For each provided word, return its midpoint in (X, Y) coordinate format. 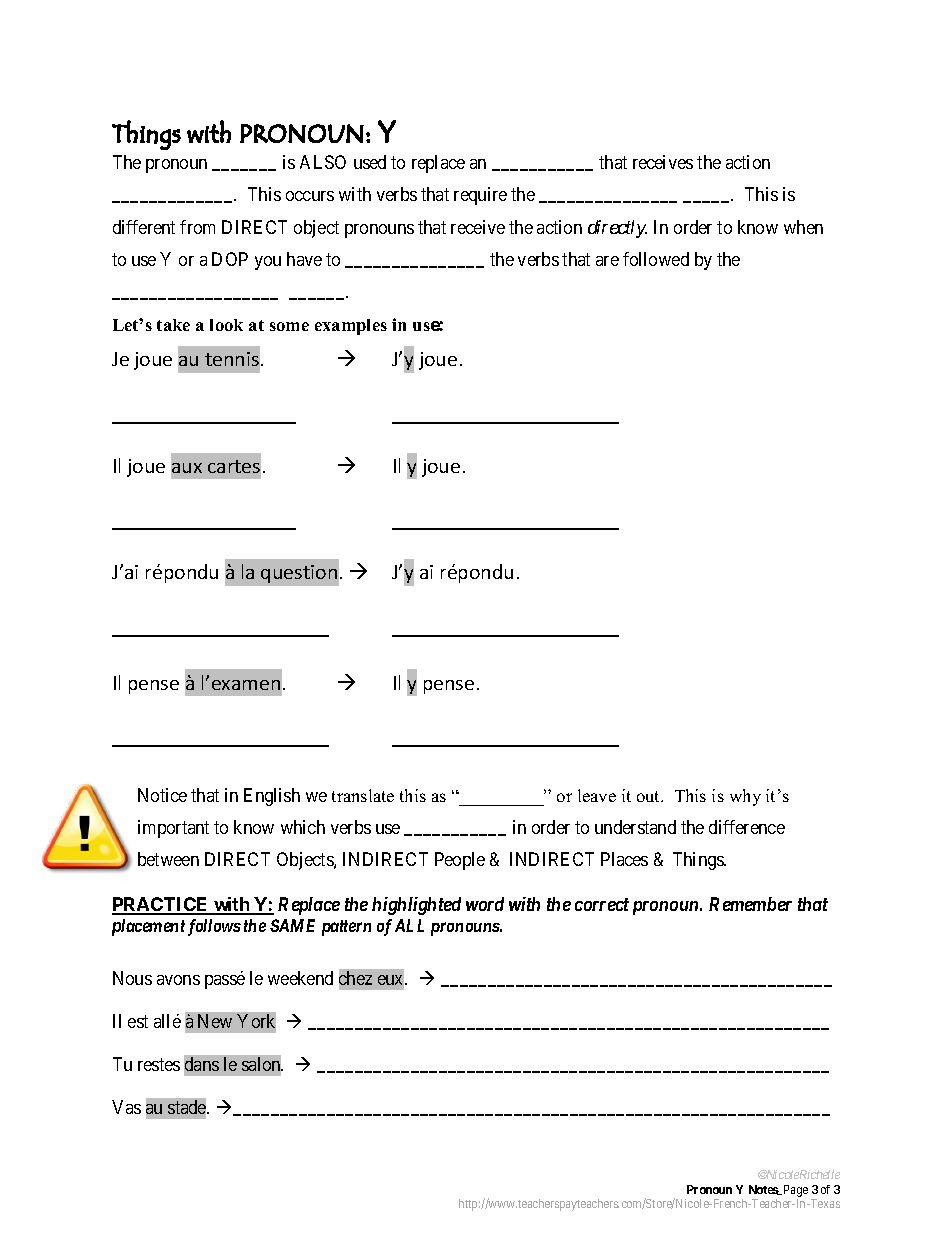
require (480, 196)
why (745, 797)
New (215, 1021)
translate (363, 795)
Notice (162, 795)
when (803, 227)
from (197, 227)
